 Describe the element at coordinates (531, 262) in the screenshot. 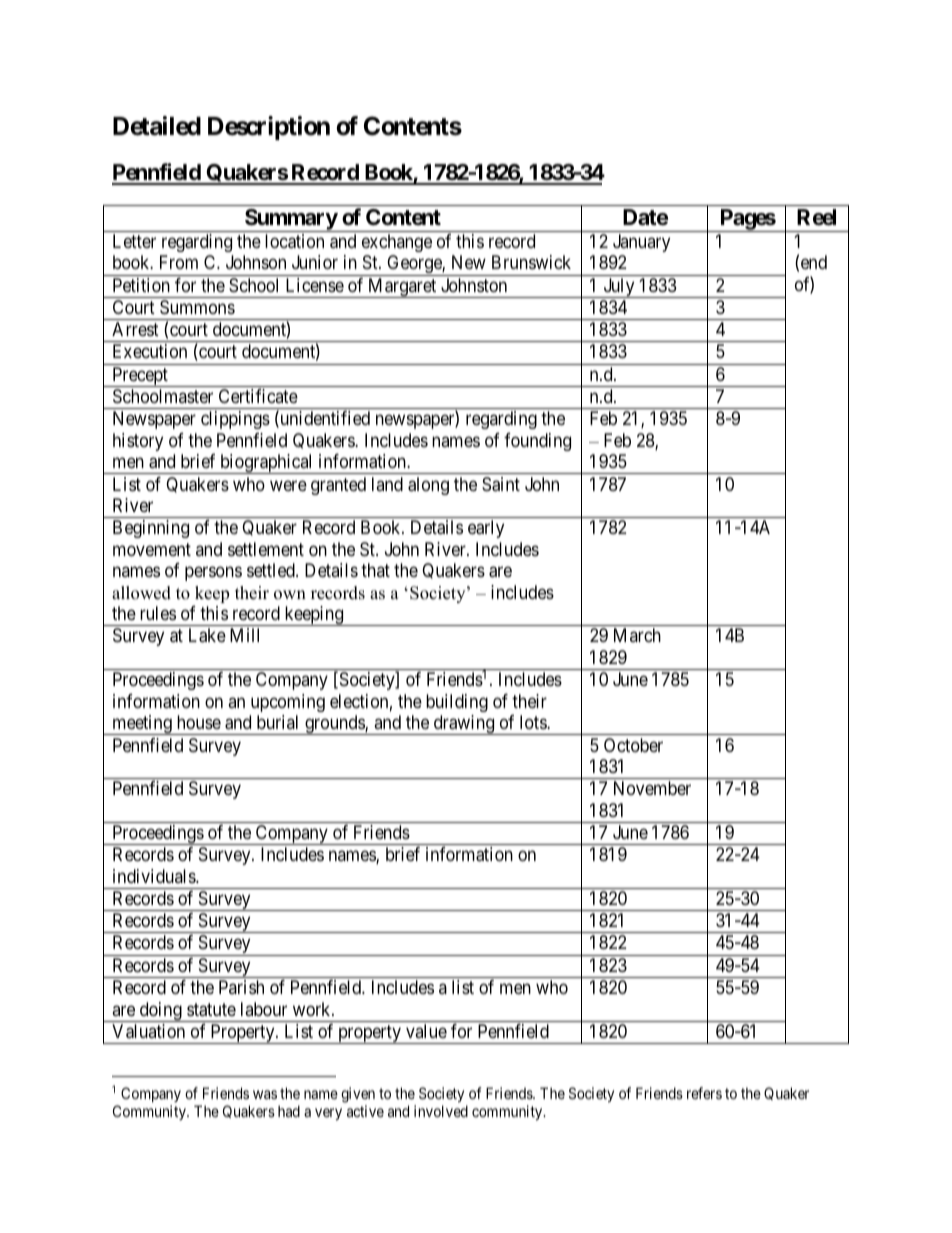

I see `Brunswick` at that location.
